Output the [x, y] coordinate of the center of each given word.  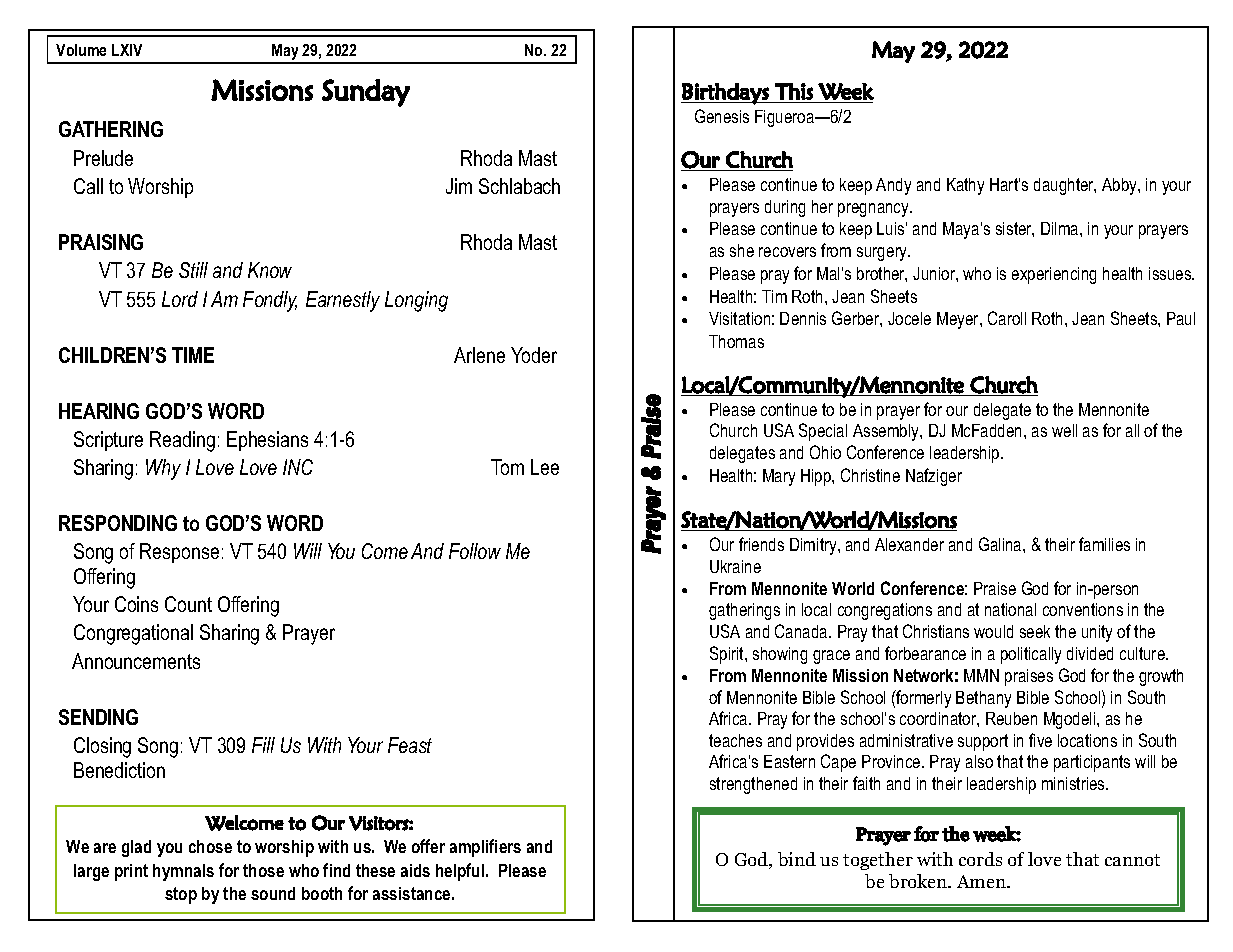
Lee [545, 467]
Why [163, 469]
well [1064, 430]
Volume [81, 50]
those [263, 870]
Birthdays [726, 94]
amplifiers [485, 848]
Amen [982, 881]
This [794, 91]
